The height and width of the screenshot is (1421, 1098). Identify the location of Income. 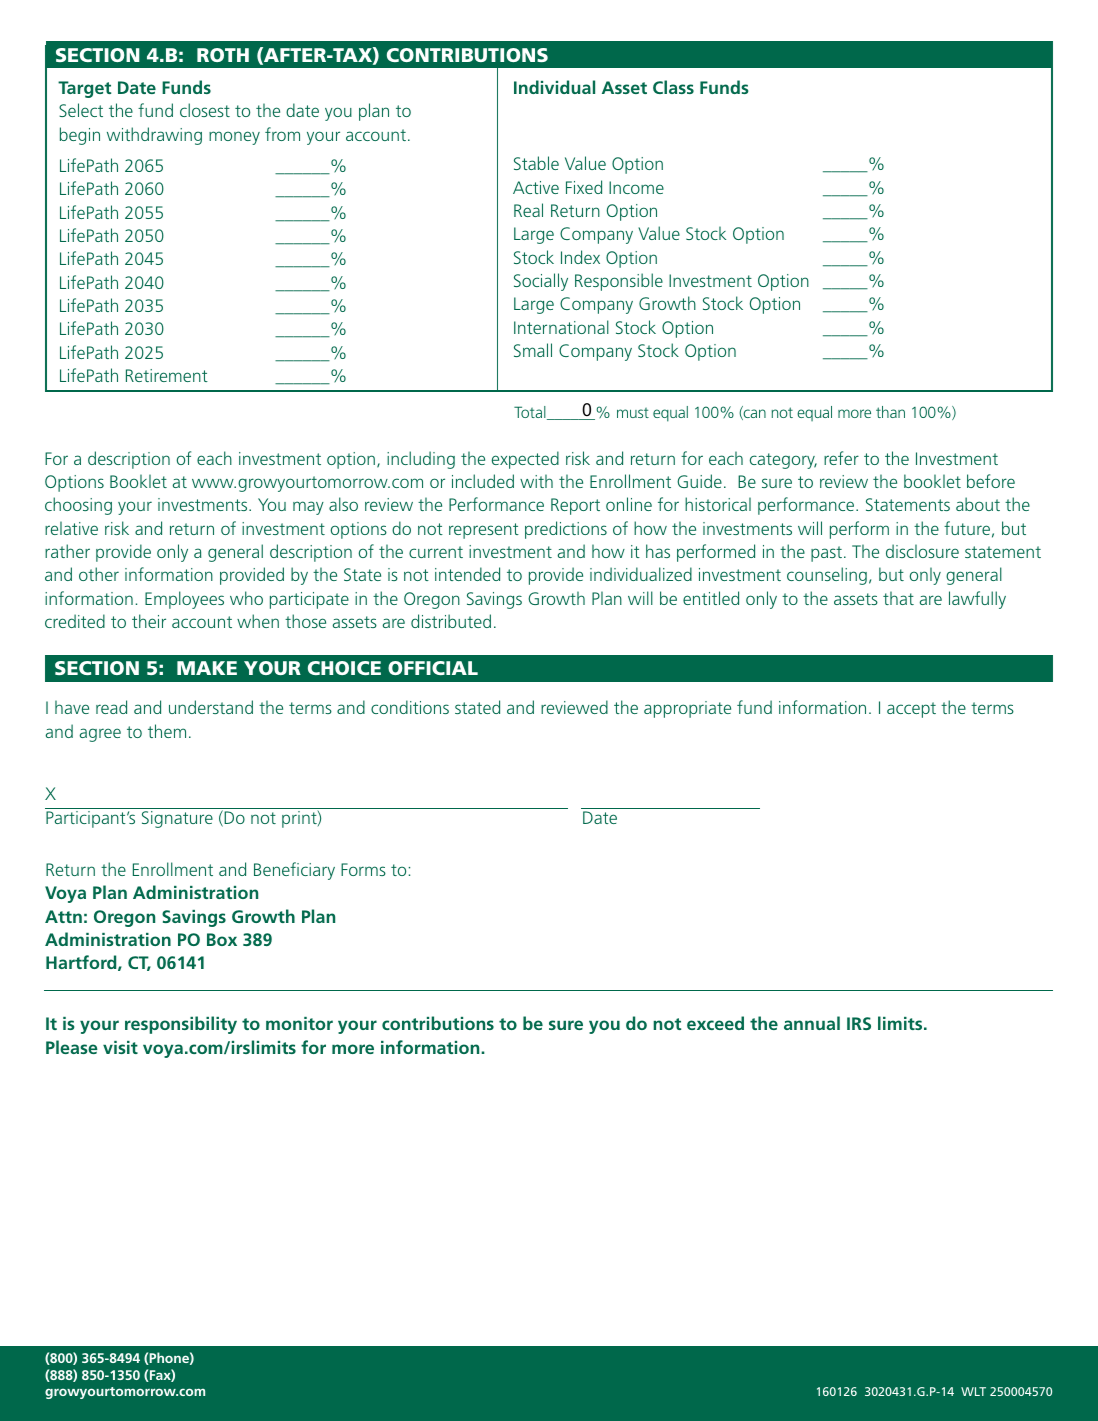
(636, 187).
